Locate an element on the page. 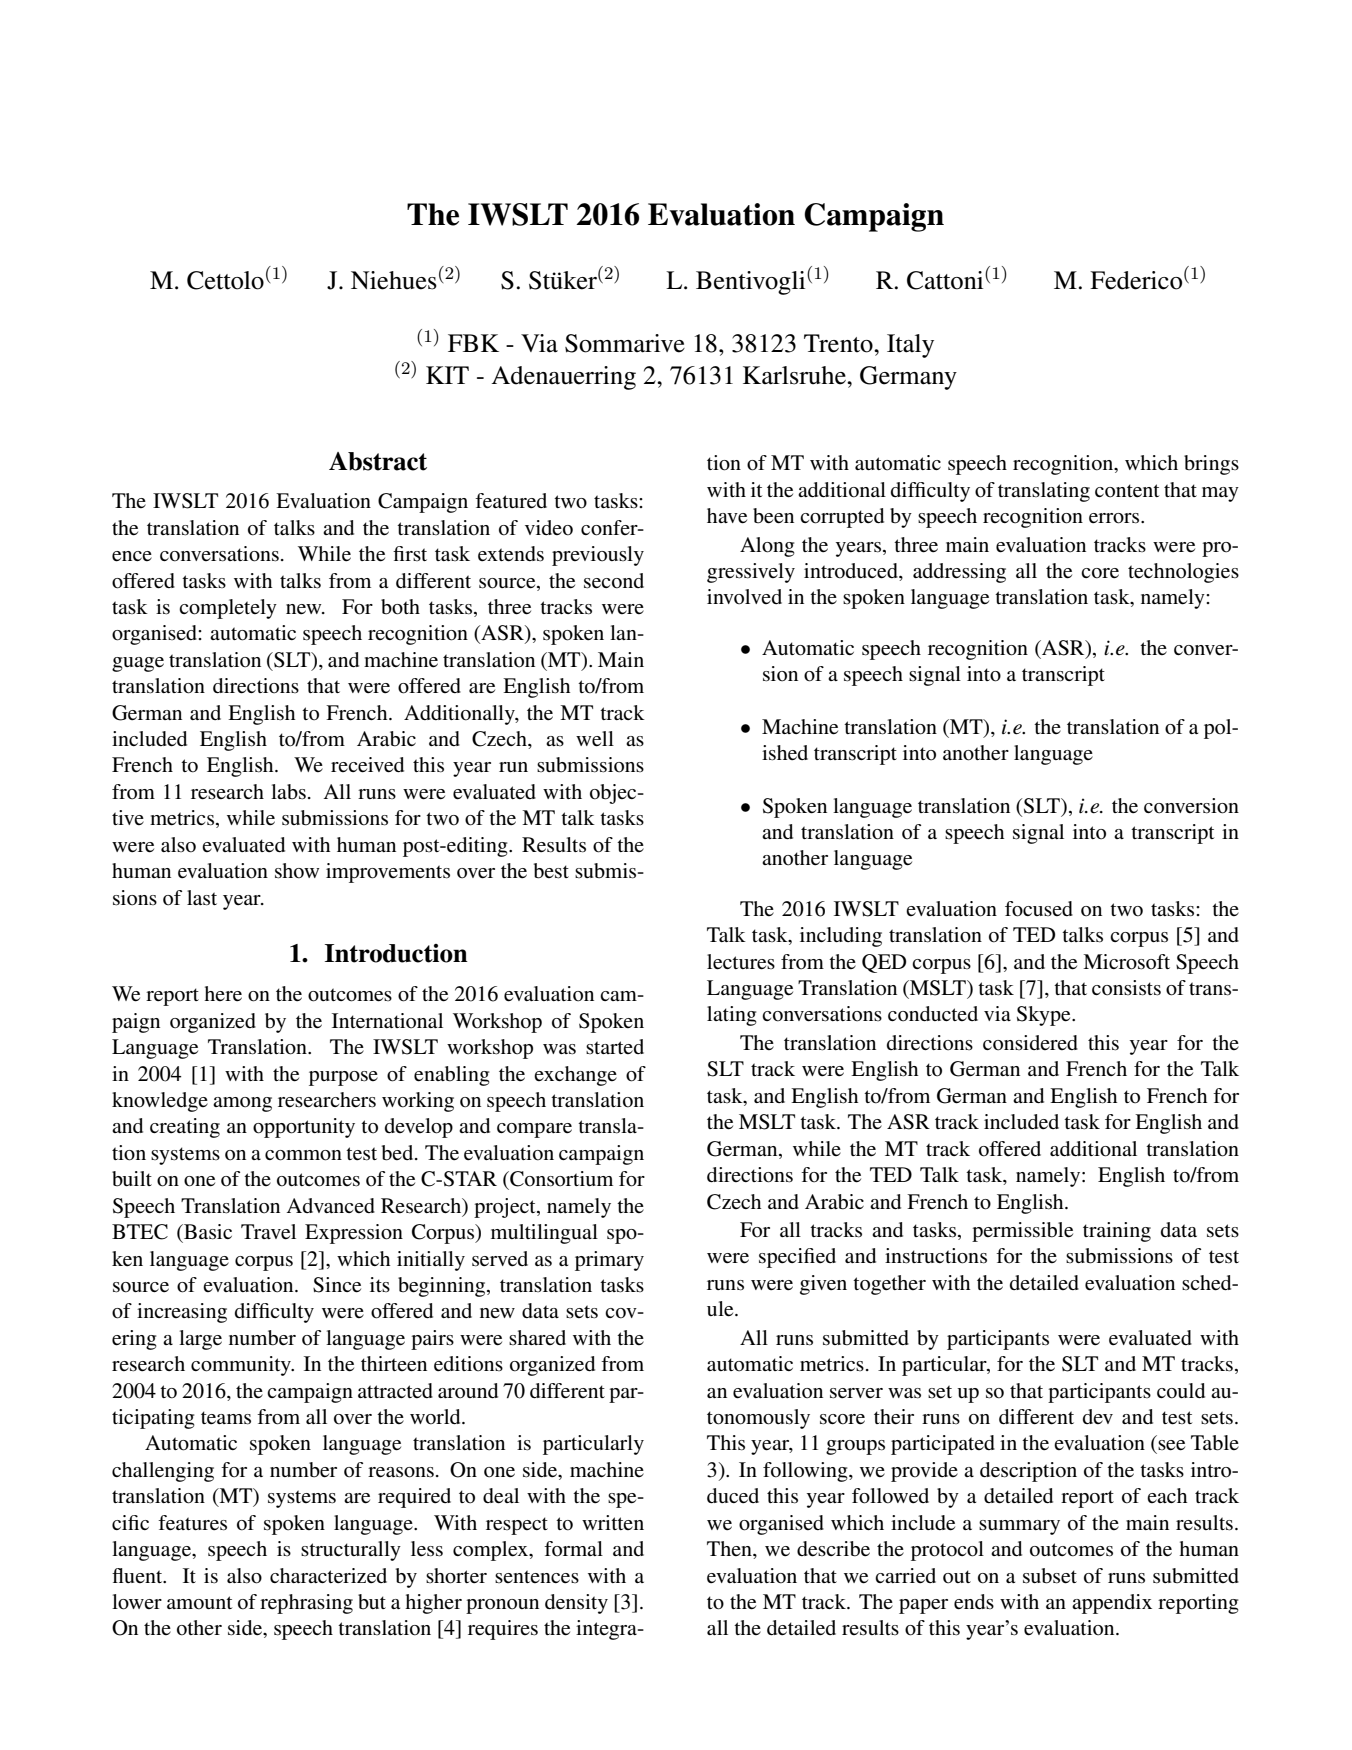 The image size is (1352, 1750). Abstract is located at coordinates (378, 461).
